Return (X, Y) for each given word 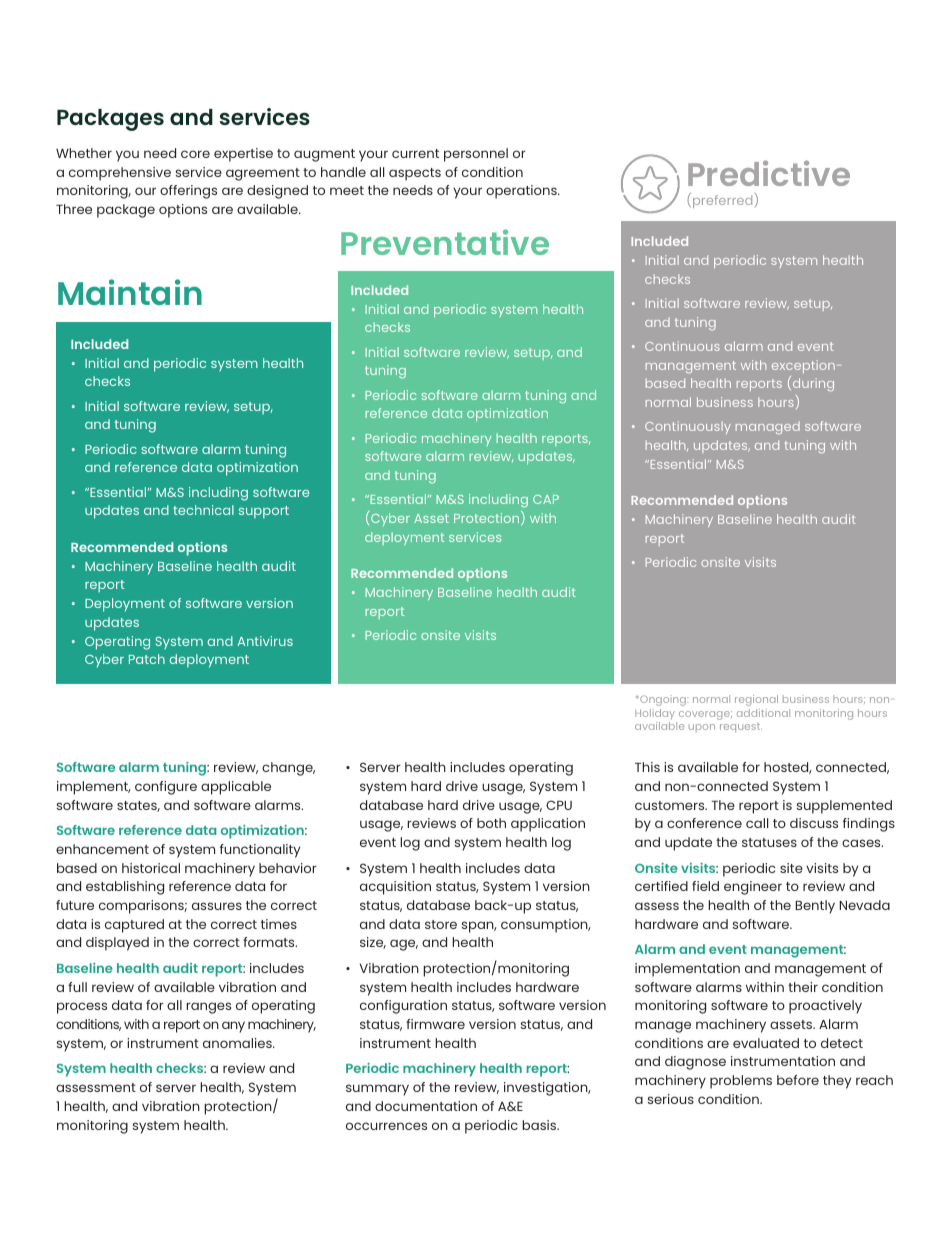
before (798, 1080)
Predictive (769, 173)
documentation (426, 1106)
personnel (476, 155)
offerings (188, 192)
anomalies (238, 1043)
